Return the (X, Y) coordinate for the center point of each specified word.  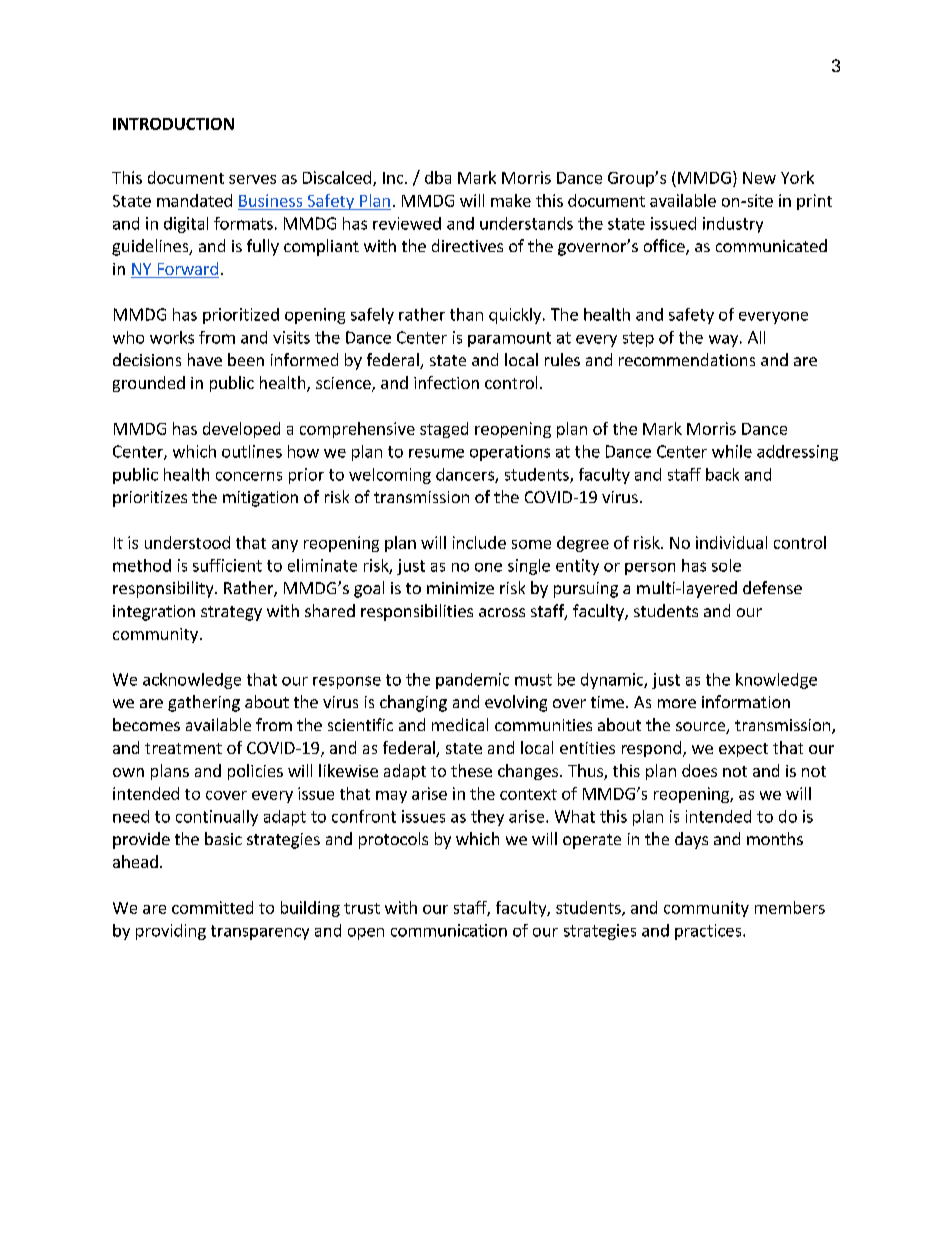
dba (438, 177)
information (746, 701)
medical (460, 724)
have (205, 359)
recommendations (687, 359)
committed (212, 907)
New (759, 178)
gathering (204, 703)
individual (731, 542)
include (479, 542)
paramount (509, 339)
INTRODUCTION (173, 124)
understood (187, 542)
